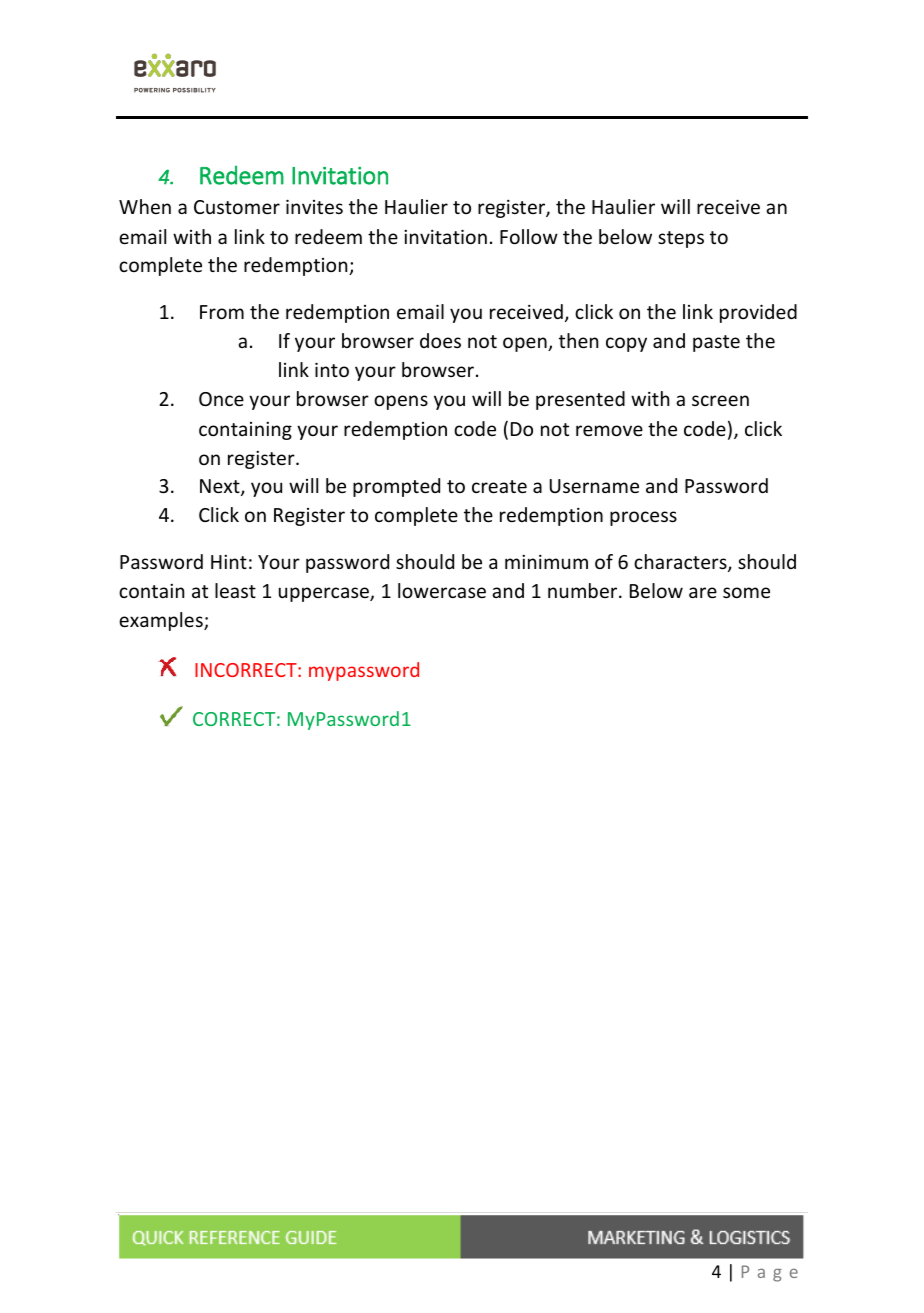 Image resolution: width=924 pixels, height=1313 pixels. Describe the element at coordinates (529, 236) in the page. I see `Follow` at that location.
